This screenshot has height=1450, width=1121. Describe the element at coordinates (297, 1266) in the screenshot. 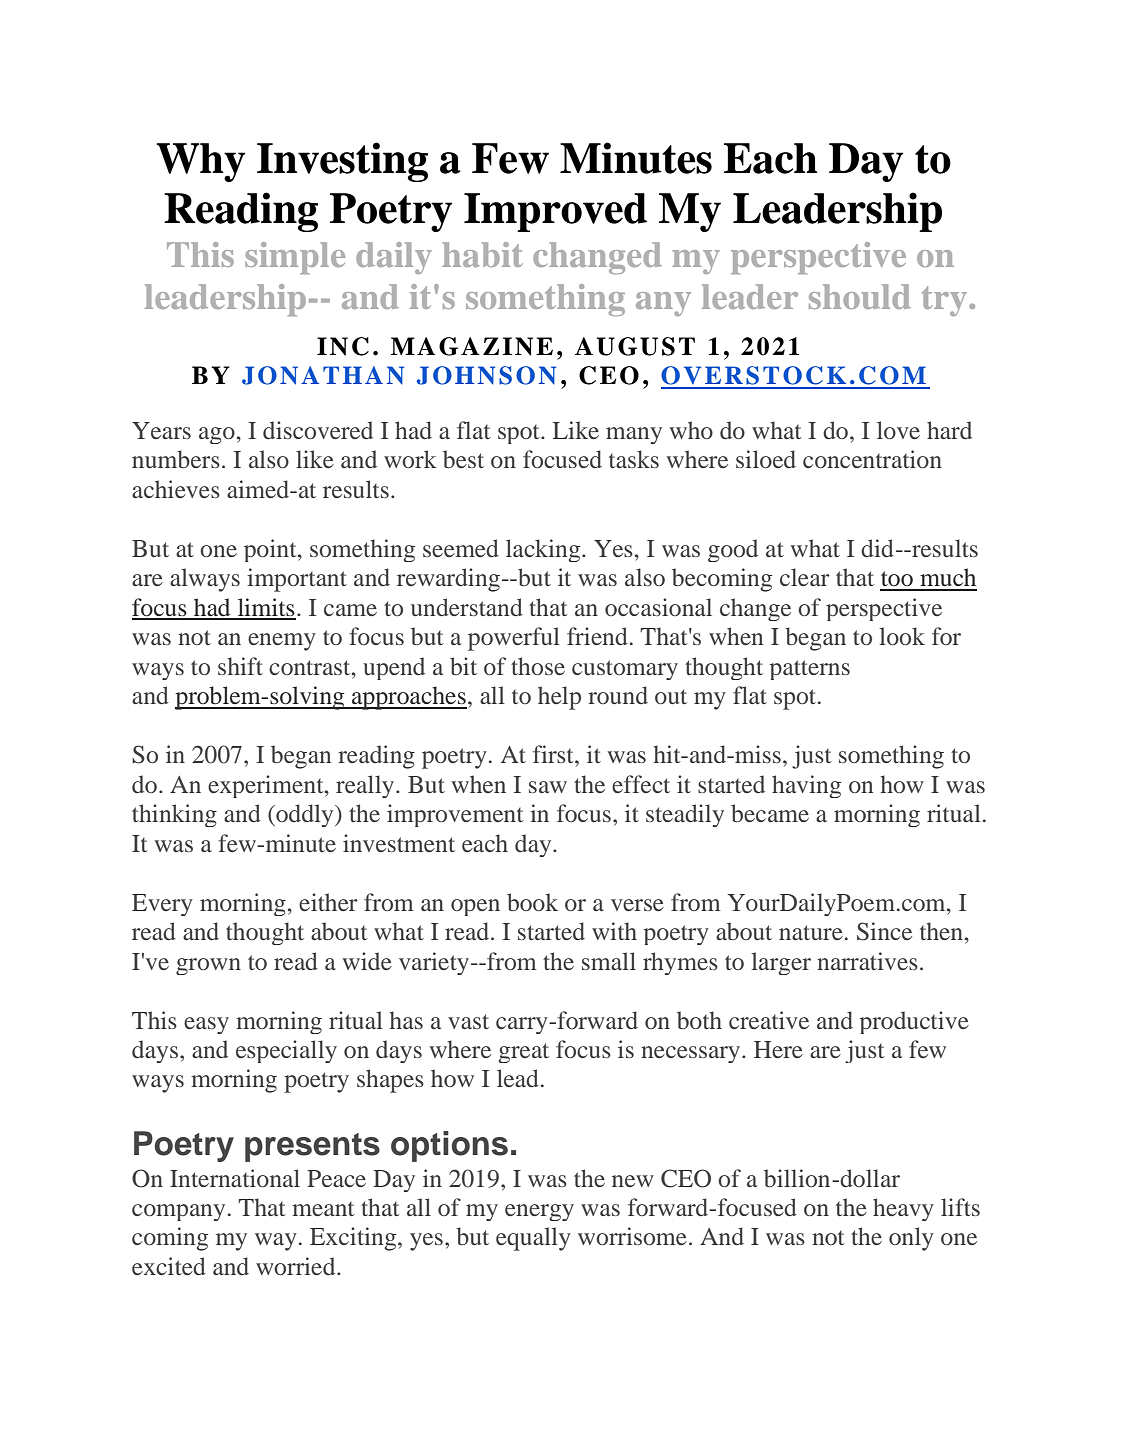

I see `worried` at that location.
